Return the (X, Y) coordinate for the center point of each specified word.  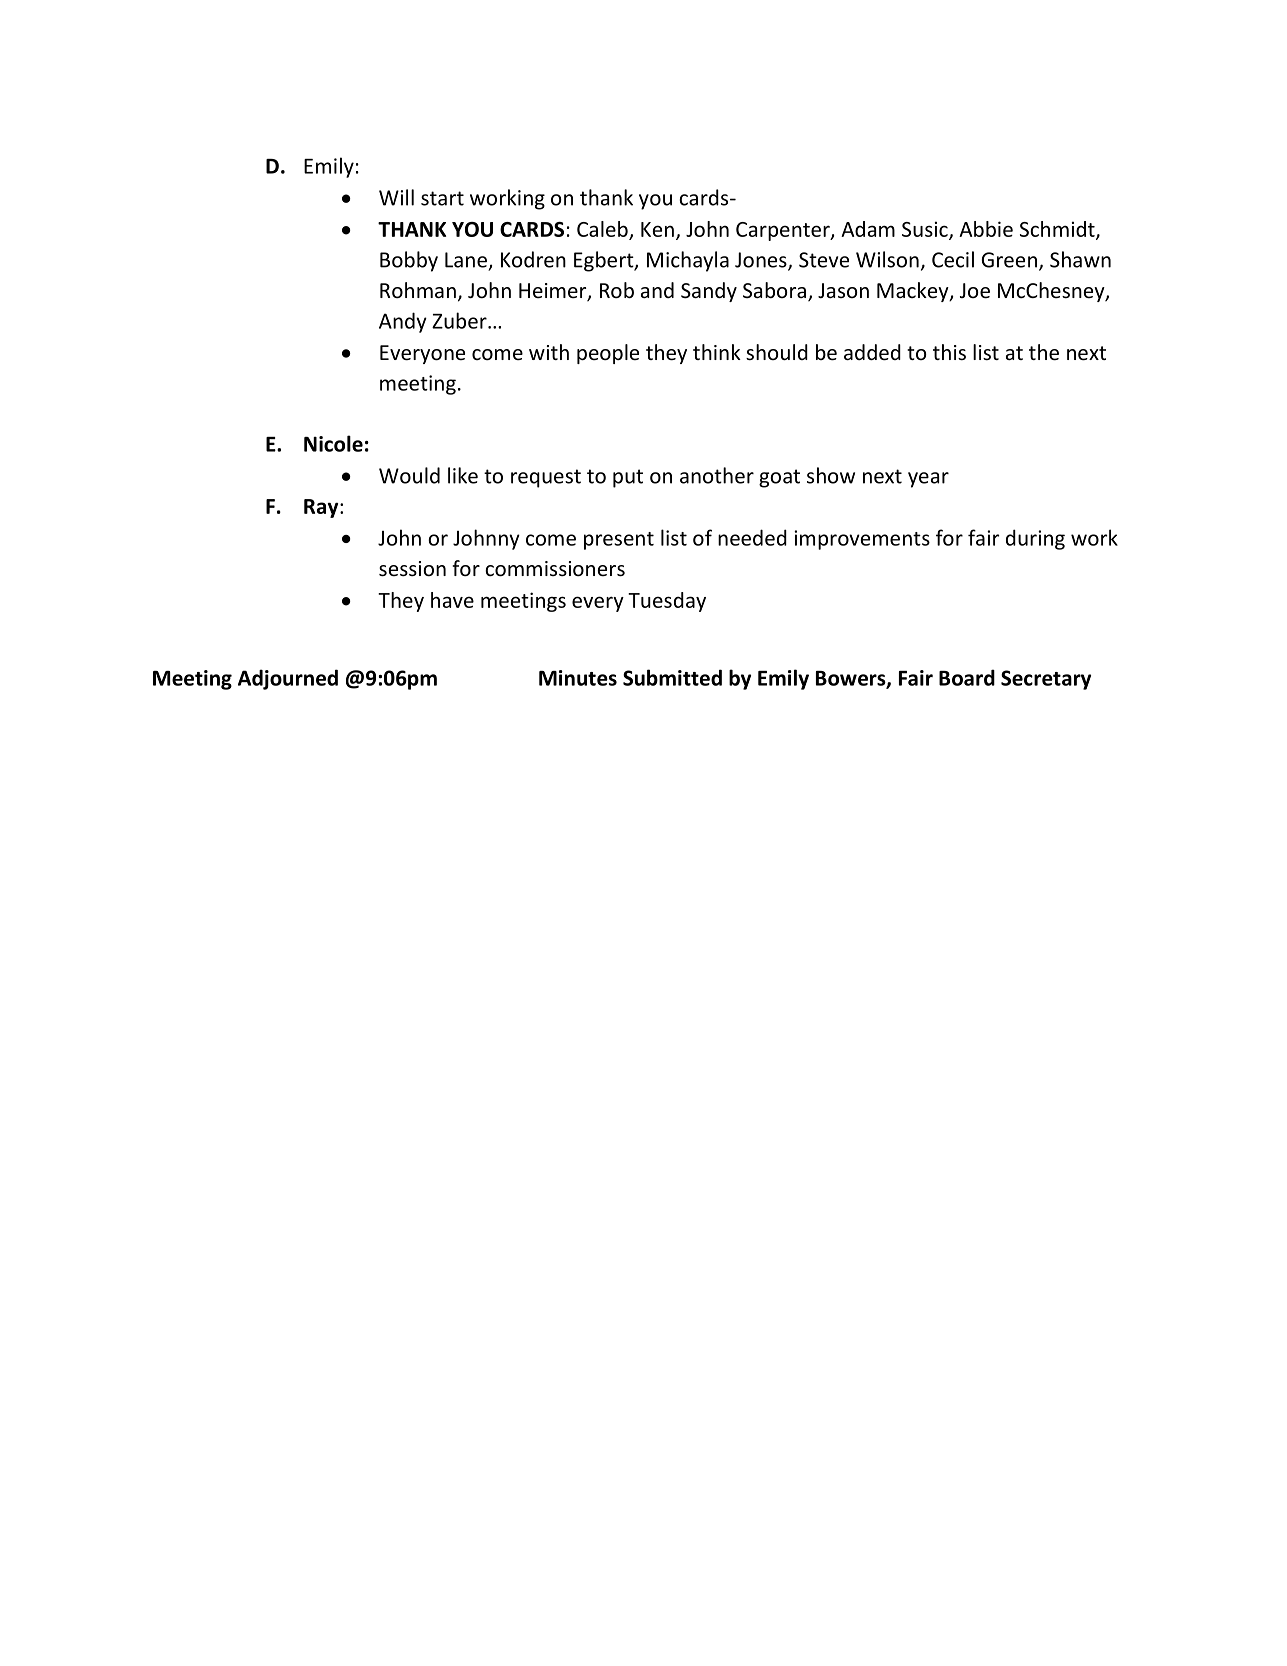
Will (396, 197)
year (928, 480)
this (949, 352)
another (717, 475)
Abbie (986, 229)
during (1035, 539)
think (717, 352)
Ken (657, 229)
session (412, 569)
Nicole (333, 443)
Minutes (578, 678)
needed (752, 537)
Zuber (460, 320)
